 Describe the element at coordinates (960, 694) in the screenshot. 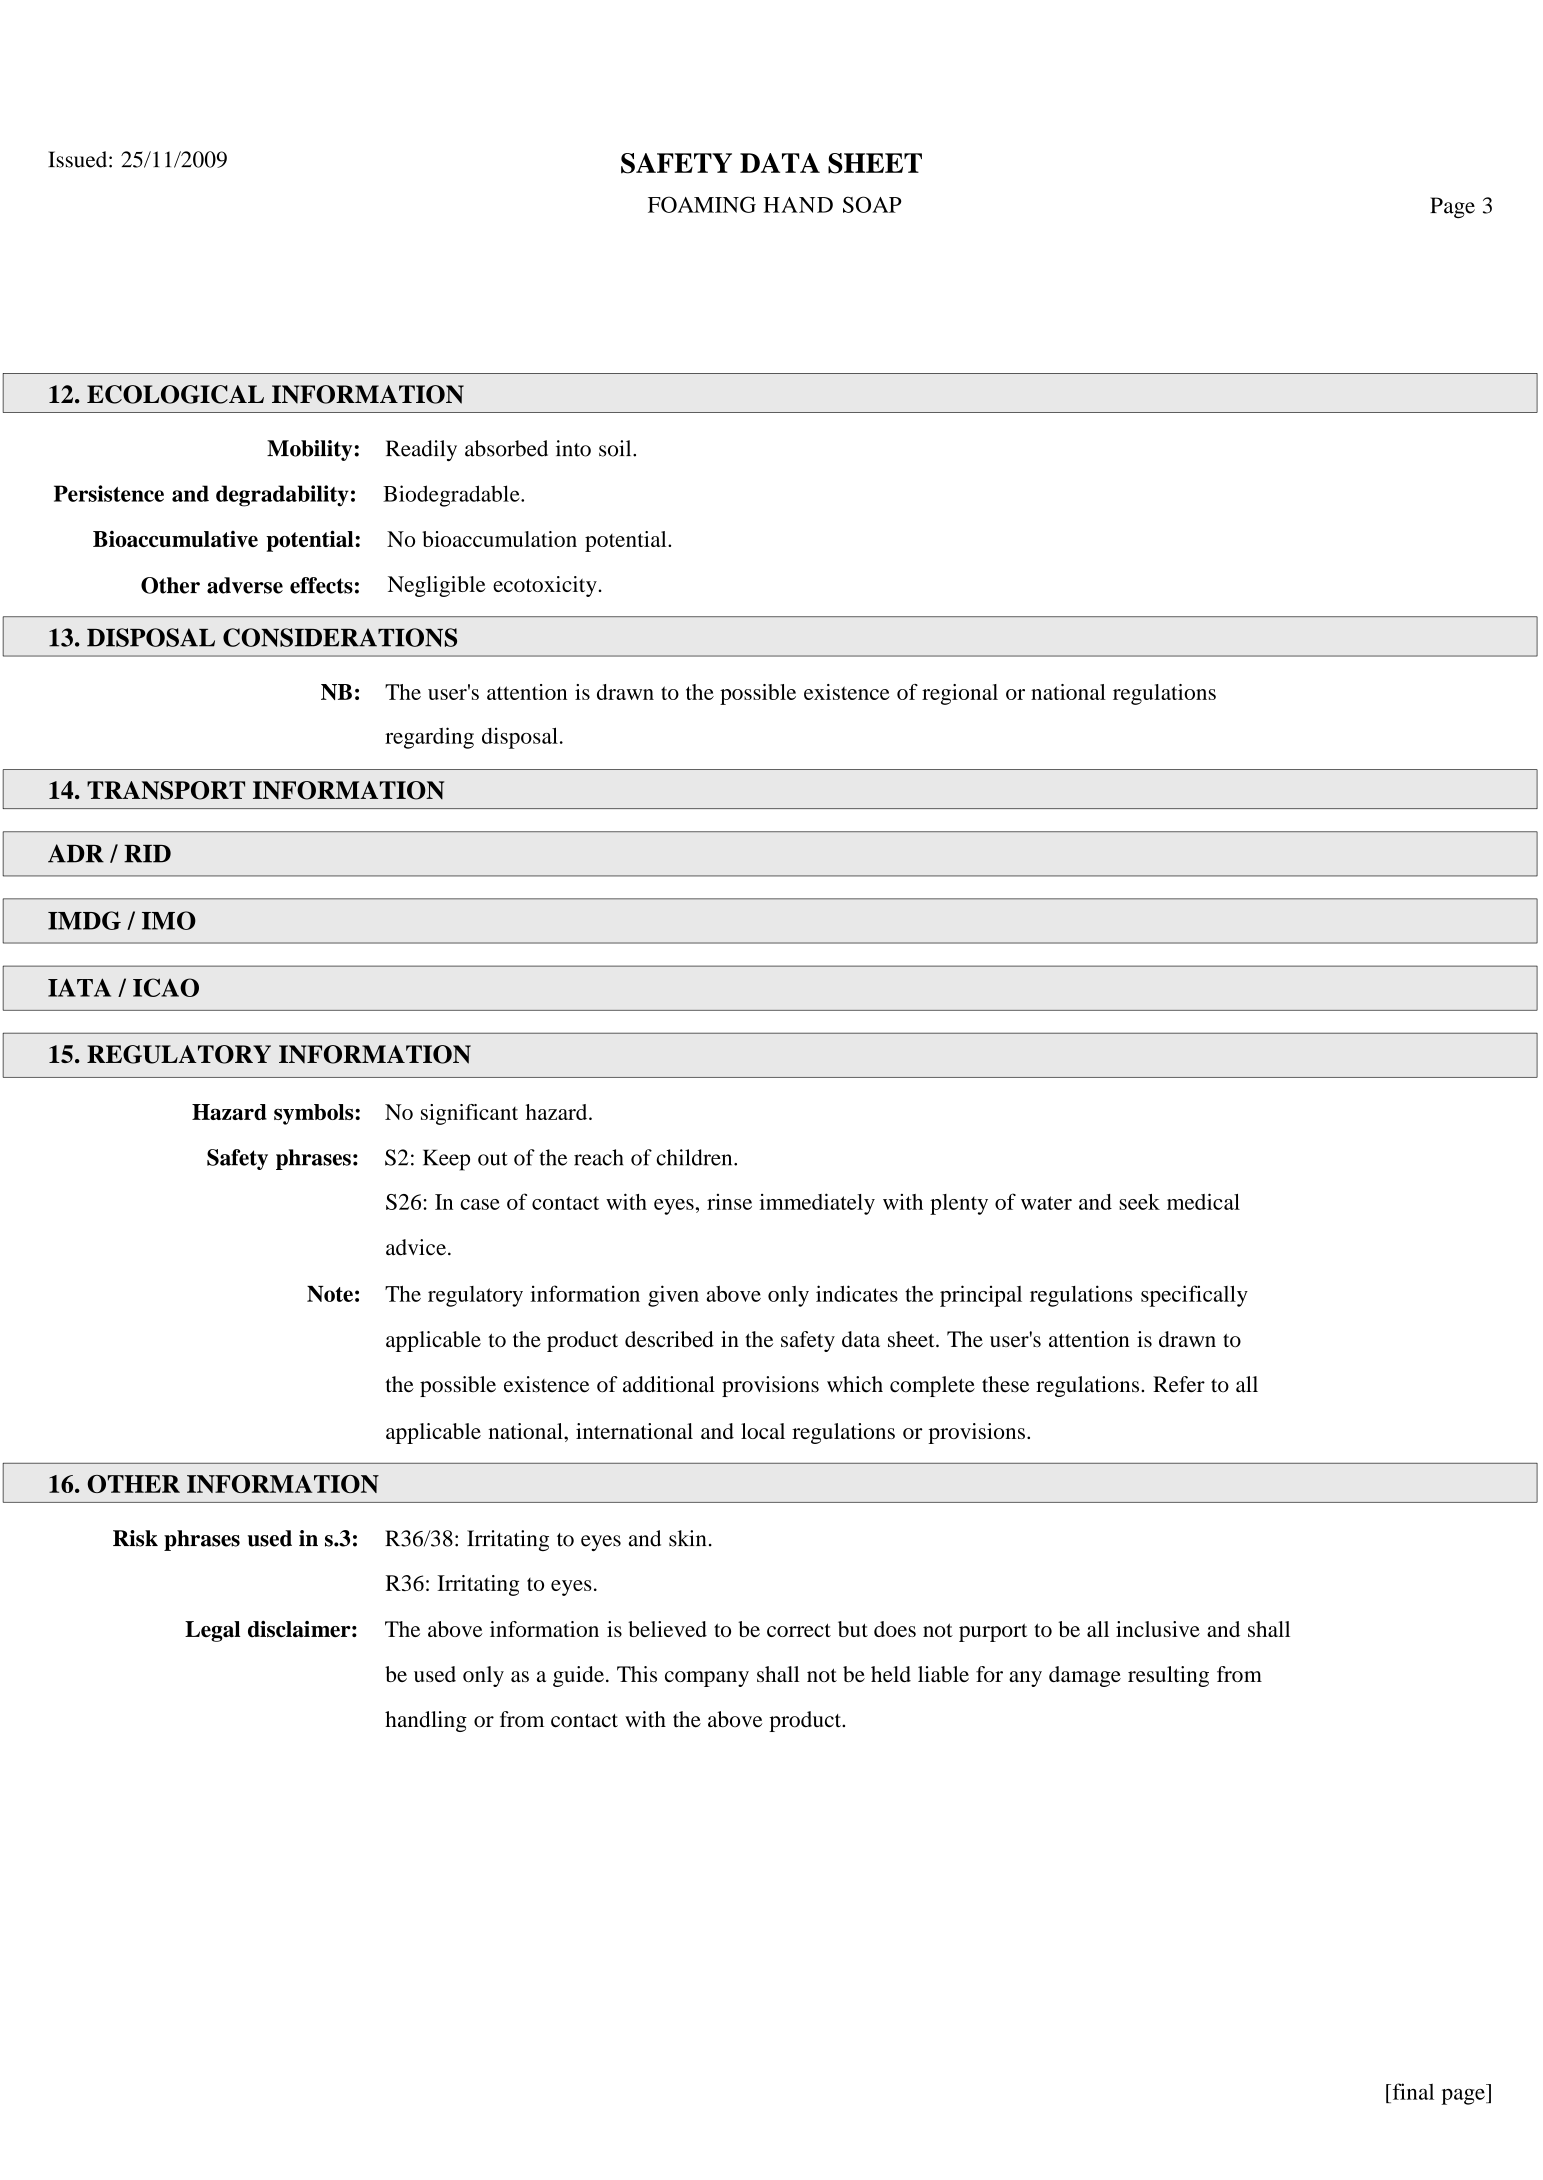

I see `regional` at that location.
